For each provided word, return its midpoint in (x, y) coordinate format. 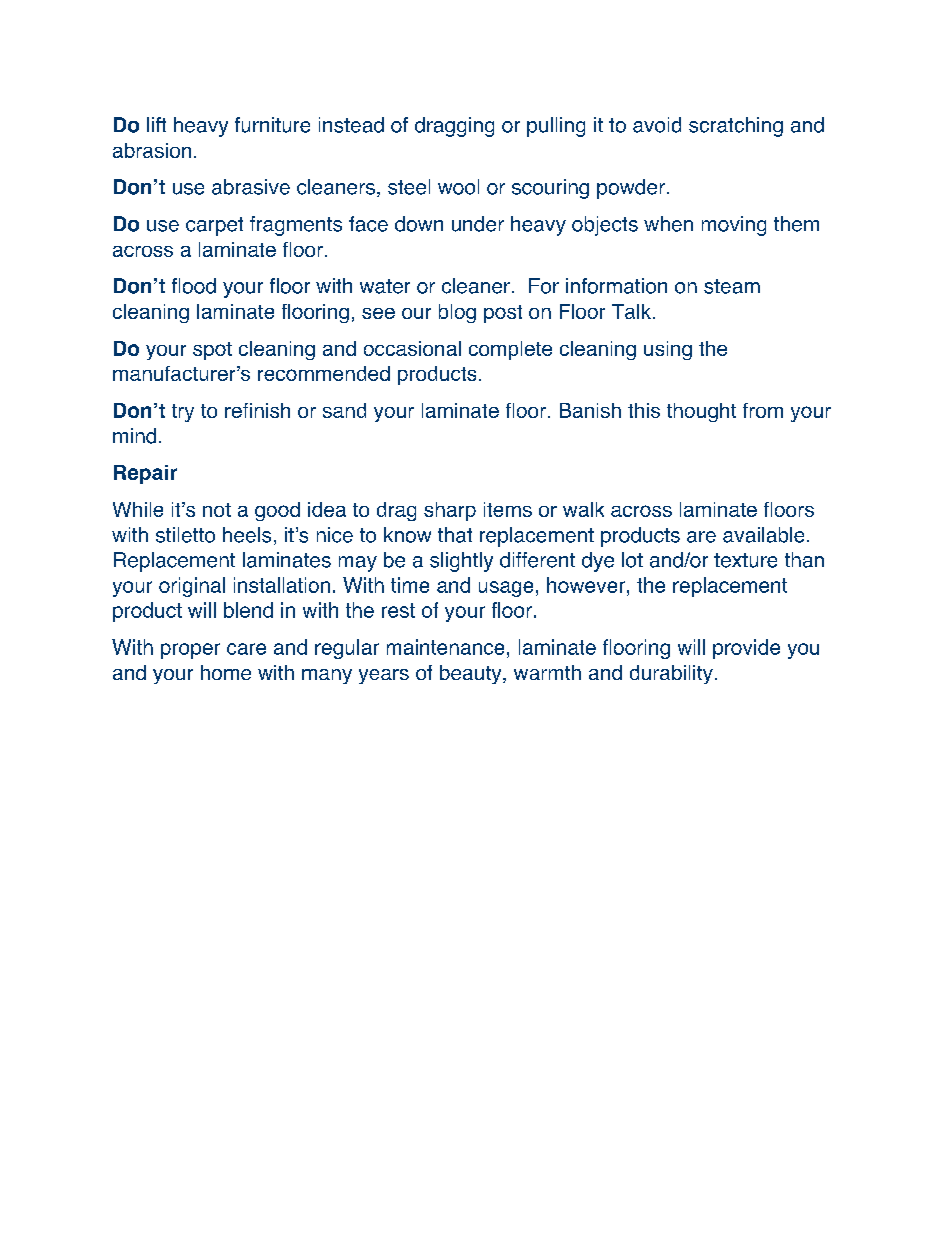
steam (732, 286)
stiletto (185, 535)
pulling (556, 127)
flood (194, 286)
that (455, 535)
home (226, 672)
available (763, 535)
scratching (736, 127)
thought (701, 412)
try (183, 413)
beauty (472, 674)
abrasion (152, 150)
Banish (590, 410)
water (385, 286)
